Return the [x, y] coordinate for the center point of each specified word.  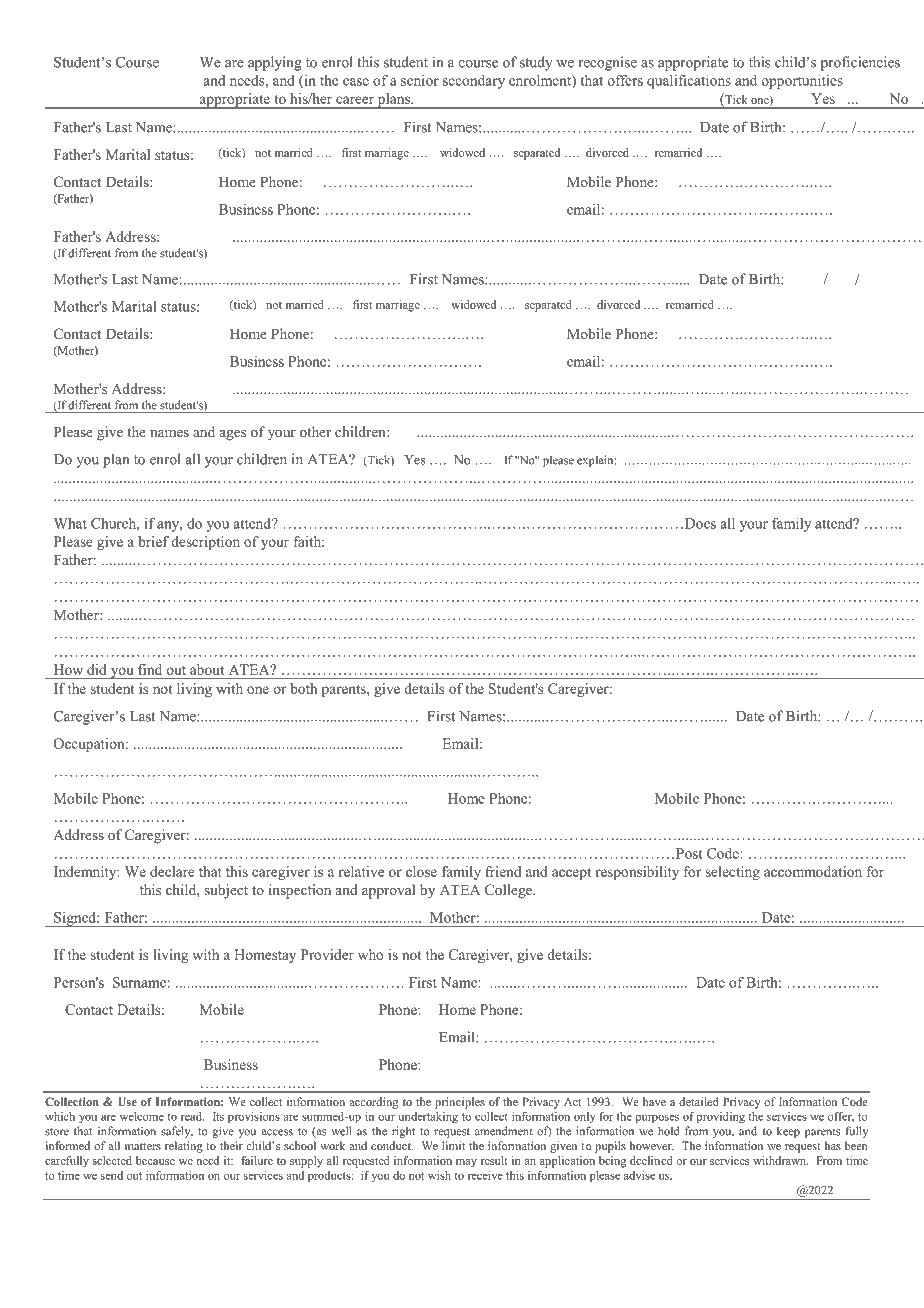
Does [699, 523]
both [303, 688]
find [150, 669]
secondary [474, 82]
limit [453, 1145]
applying [275, 63]
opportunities [802, 82]
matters [143, 1146]
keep [788, 1132]
